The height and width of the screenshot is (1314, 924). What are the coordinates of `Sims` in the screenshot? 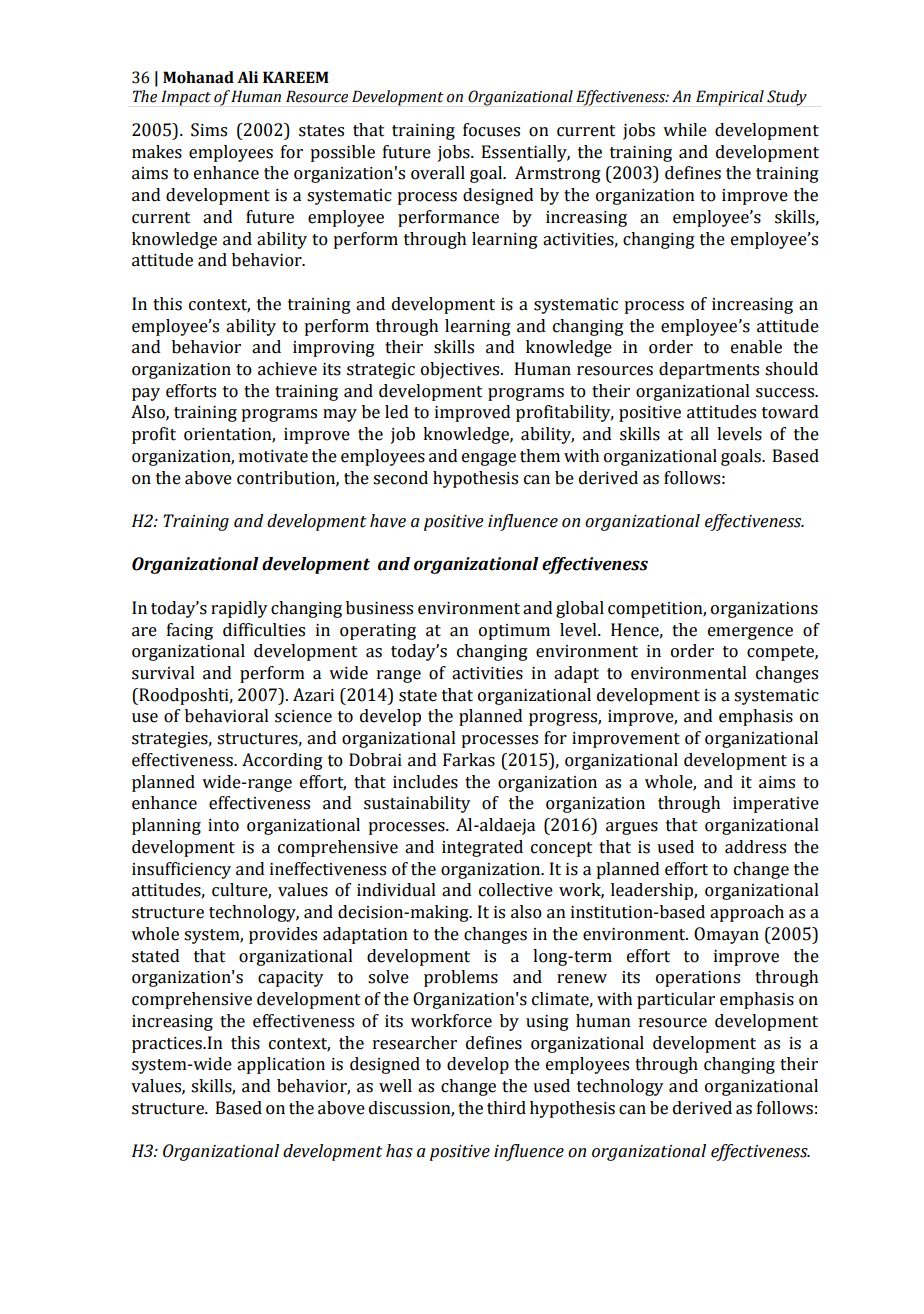 It's located at (209, 130).
